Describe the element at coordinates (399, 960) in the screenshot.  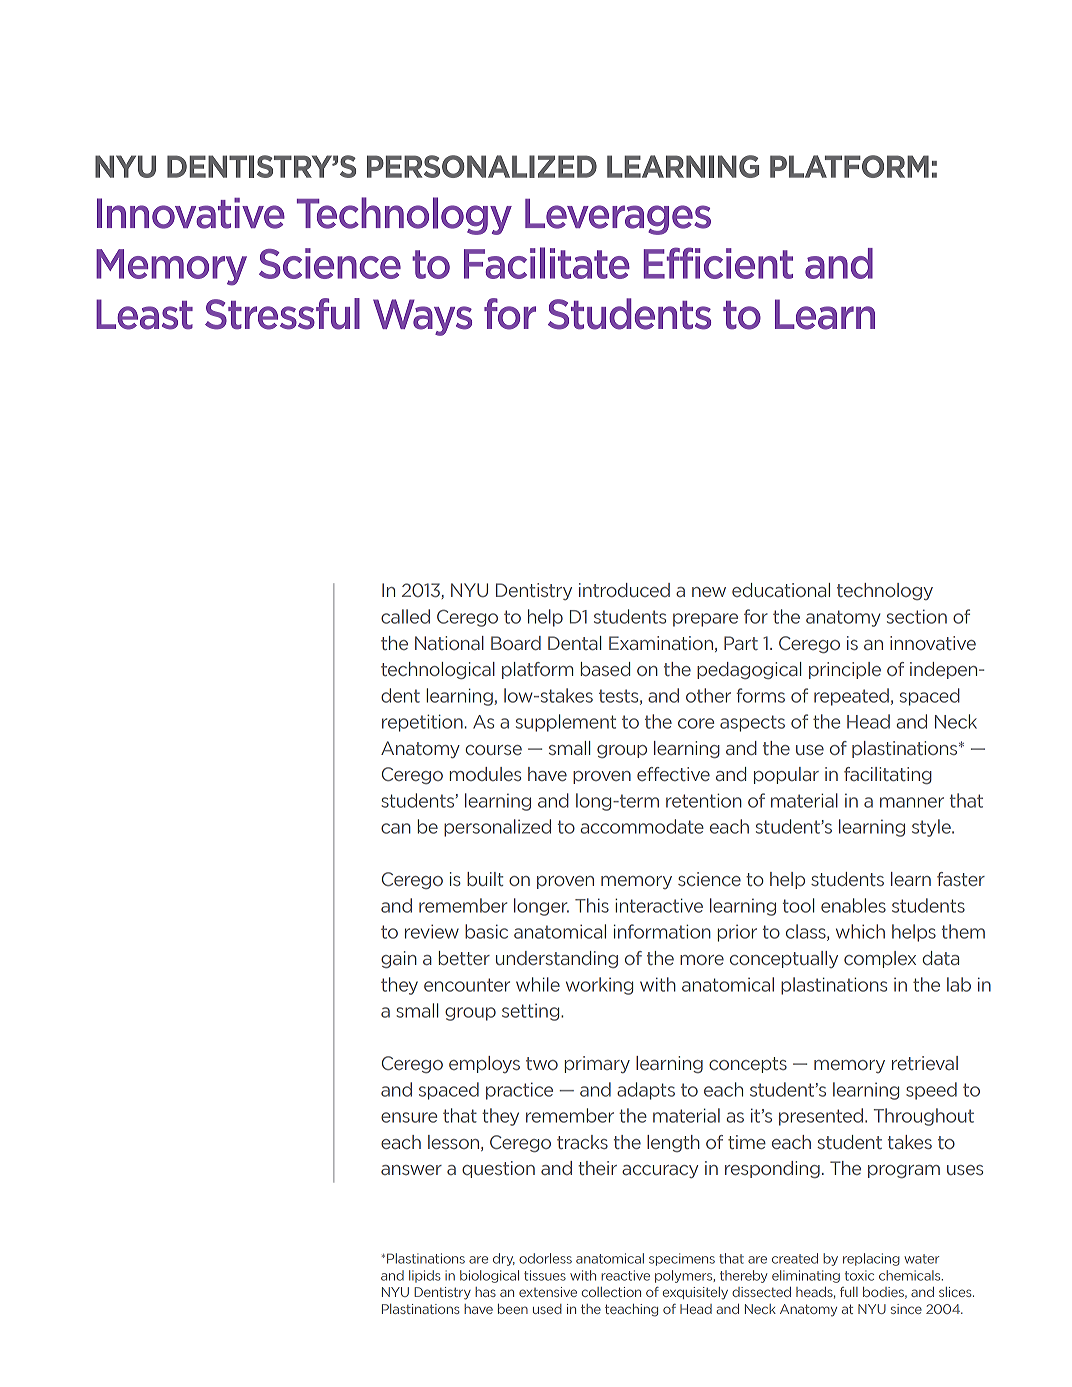
I see `gain` at that location.
